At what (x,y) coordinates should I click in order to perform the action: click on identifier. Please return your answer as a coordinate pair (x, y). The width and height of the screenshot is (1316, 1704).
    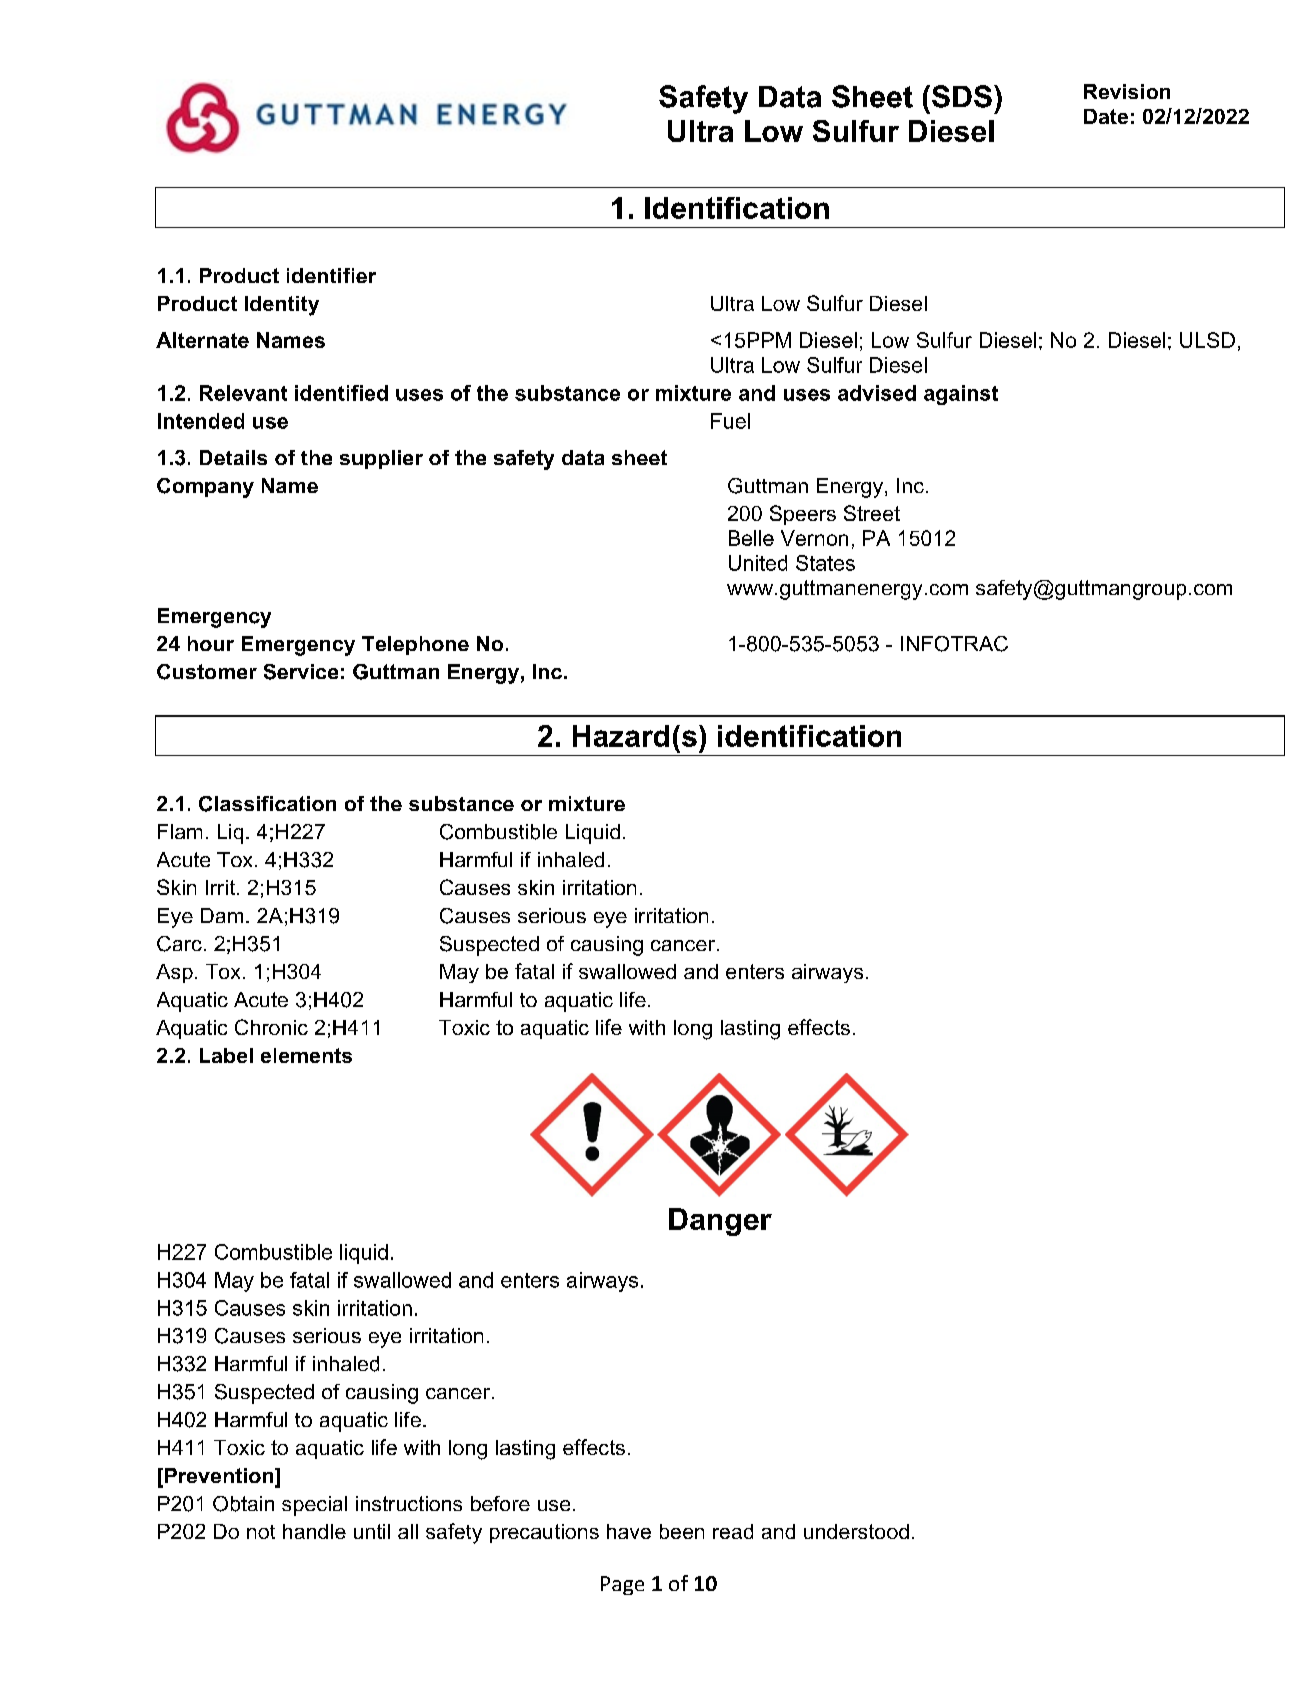
    Looking at the image, I should click on (331, 275).
